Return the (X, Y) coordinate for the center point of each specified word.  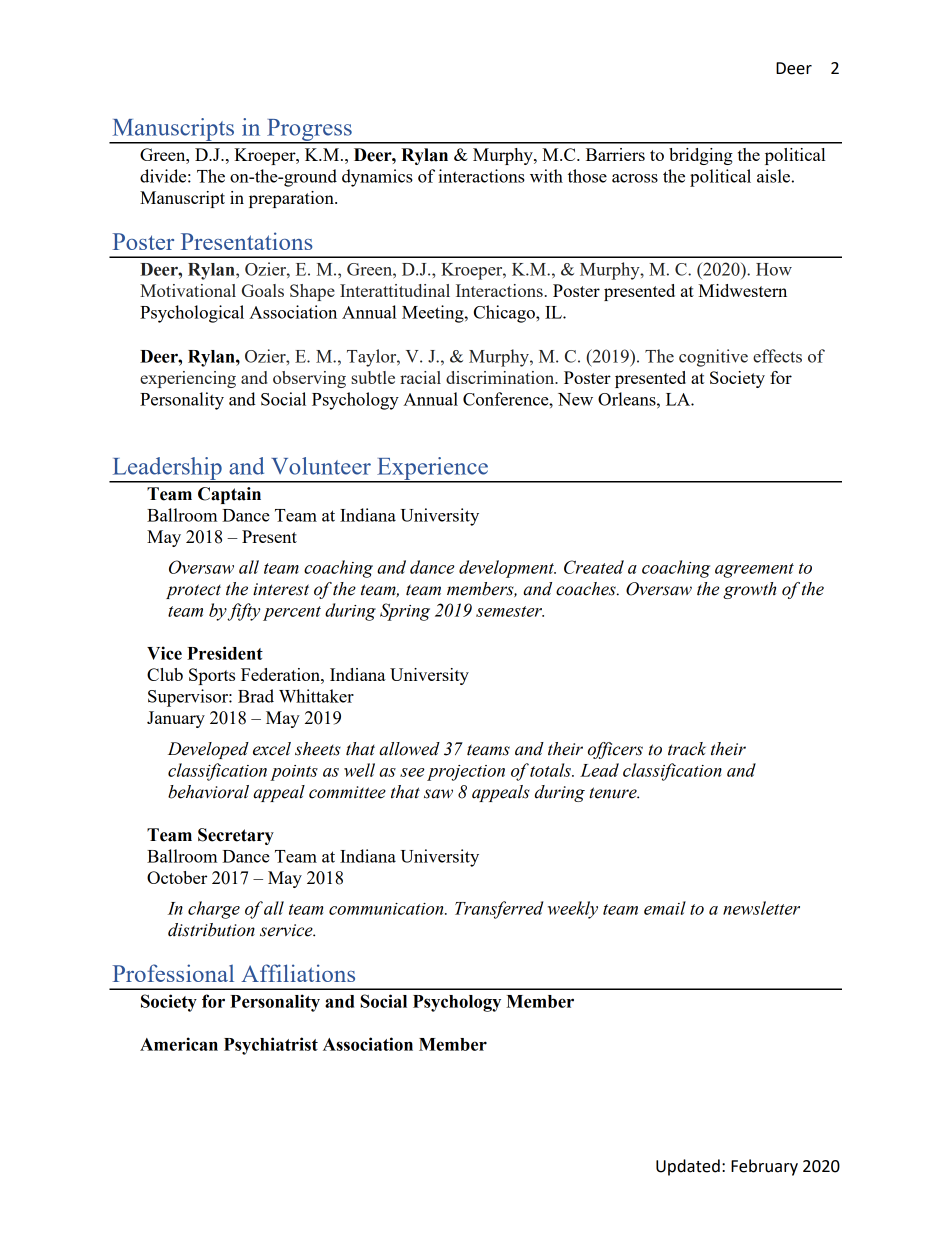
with (546, 176)
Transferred (499, 910)
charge (214, 910)
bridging (701, 156)
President (225, 653)
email (665, 908)
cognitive (713, 358)
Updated (688, 1167)
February (764, 1167)
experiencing (188, 379)
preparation (292, 199)
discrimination (501, 377)
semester (510, 611)
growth (749, 590)
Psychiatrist (271, 1046)
